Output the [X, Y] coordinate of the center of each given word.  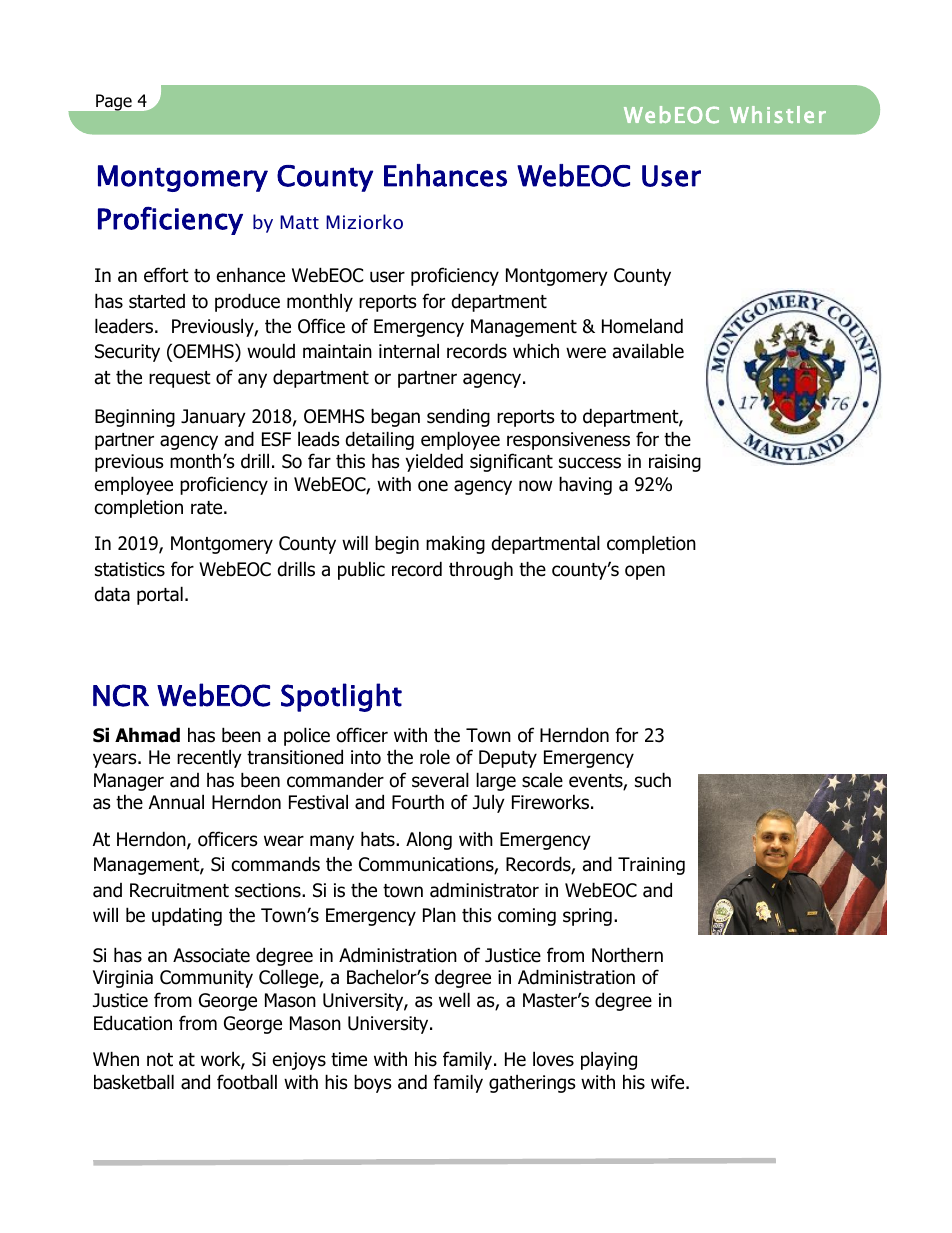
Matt [299, 222]
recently [209, 758]
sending [458, 417]
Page [114, 102]
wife [669, 1082]
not [160, 1060]
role [435, 757]
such [653, 780]
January [213, 418]
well [454, 1000]
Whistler [778, 114]
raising [675, 463]
